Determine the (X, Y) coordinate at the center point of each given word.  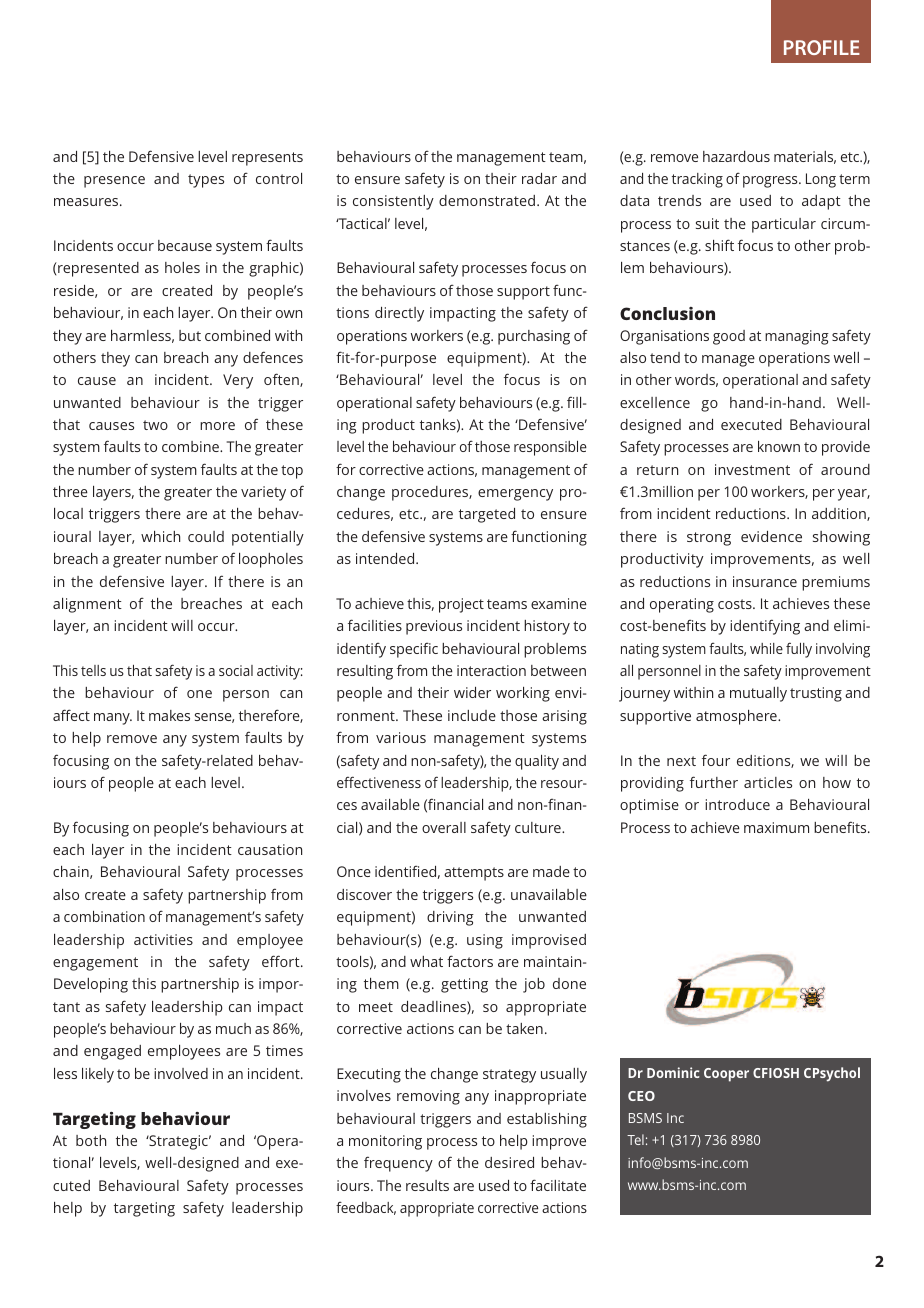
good (729, 337)
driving (450, 918)
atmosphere (737, 717)
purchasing (534, 337)
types (206, 181)
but (190, 335)
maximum (776, 827)
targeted (487, 515)
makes (169, 715)
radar (539, 178)
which (160, 536)
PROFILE (822, 47)
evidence (771, 536)
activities (163, 939)
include (472, 715)
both (91, 1140)
